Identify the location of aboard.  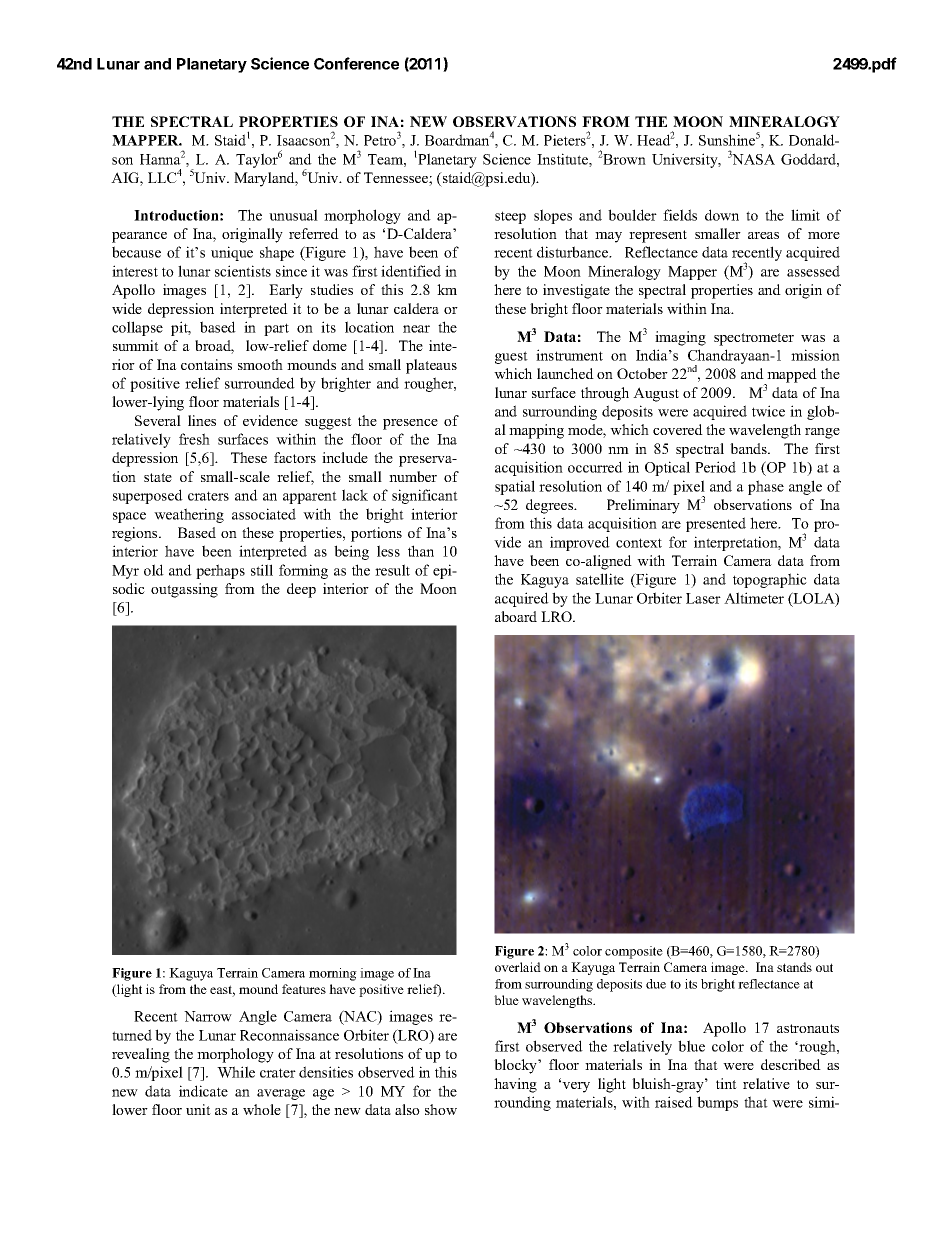
(516, 616).
